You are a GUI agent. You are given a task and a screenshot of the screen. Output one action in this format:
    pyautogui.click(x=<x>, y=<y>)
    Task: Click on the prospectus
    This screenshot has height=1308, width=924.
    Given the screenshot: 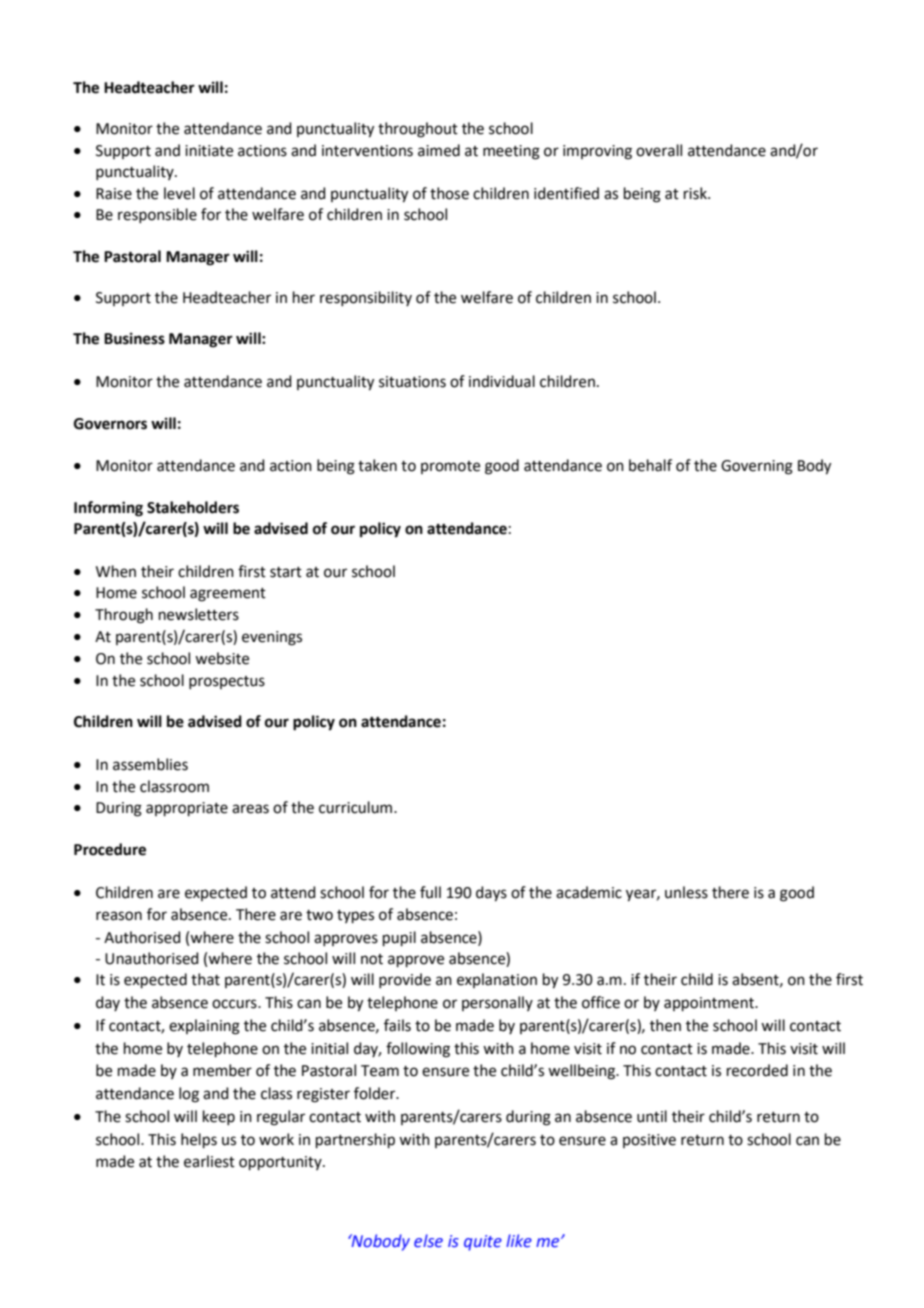 What is the action you would take?
    pyautogui.click(x=227, y=682)
